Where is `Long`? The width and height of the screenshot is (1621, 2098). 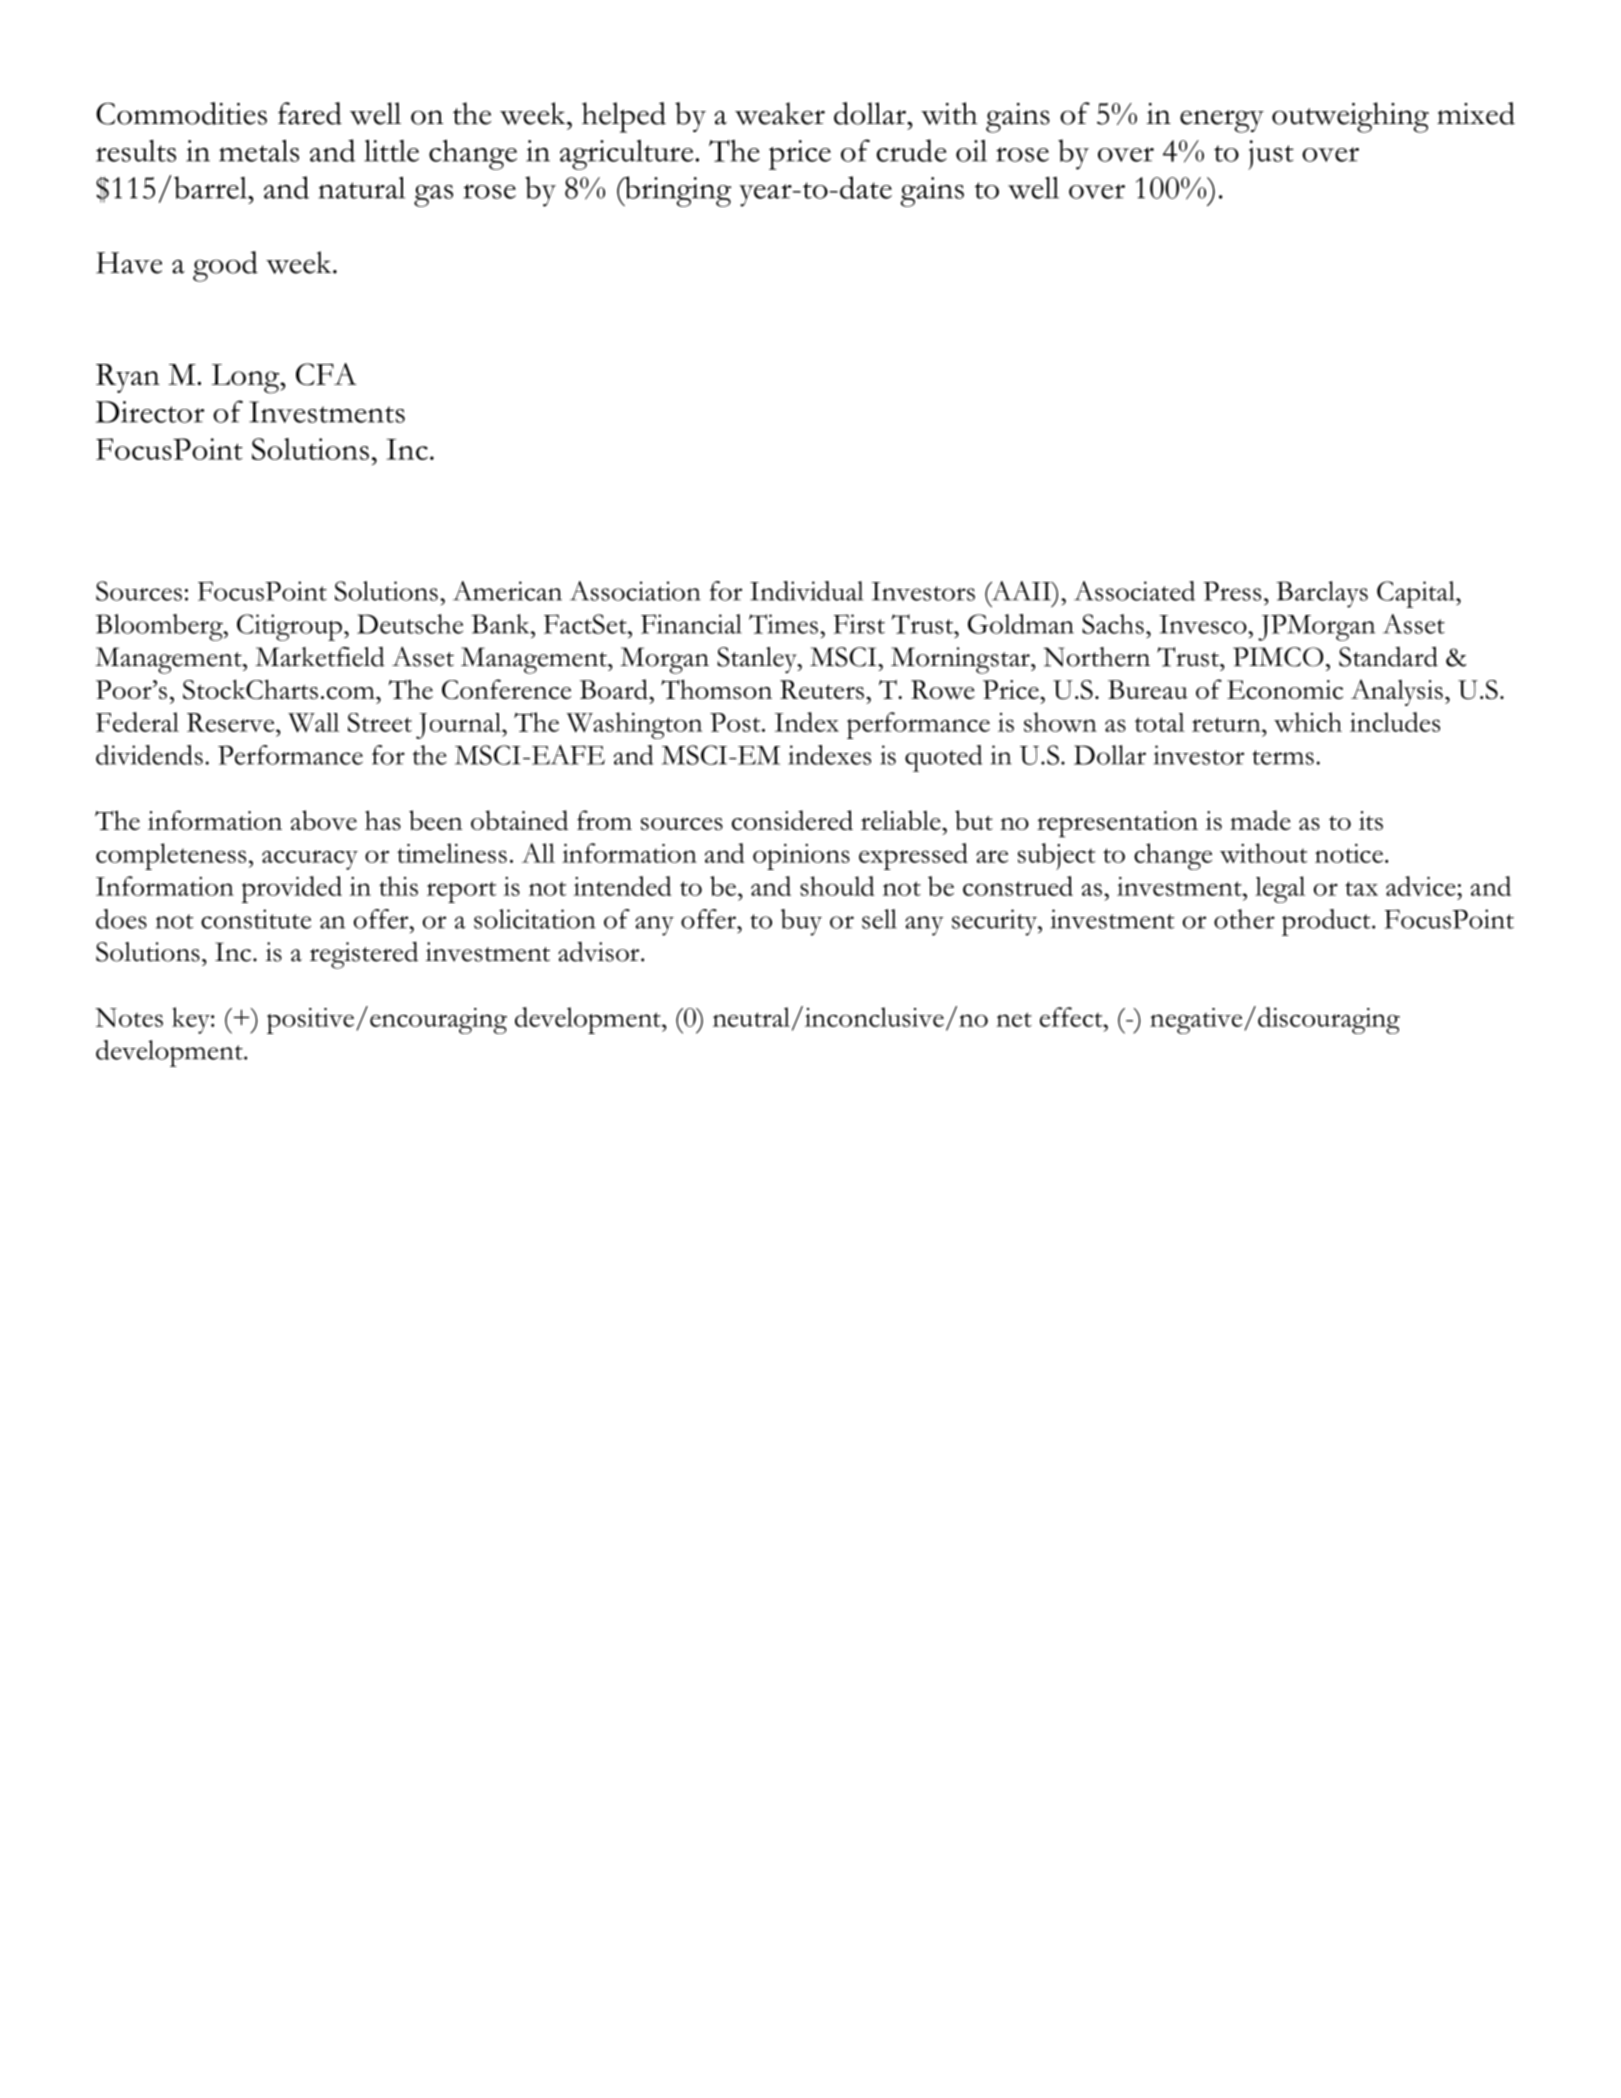 Long is located at coordinates (246, 379).
